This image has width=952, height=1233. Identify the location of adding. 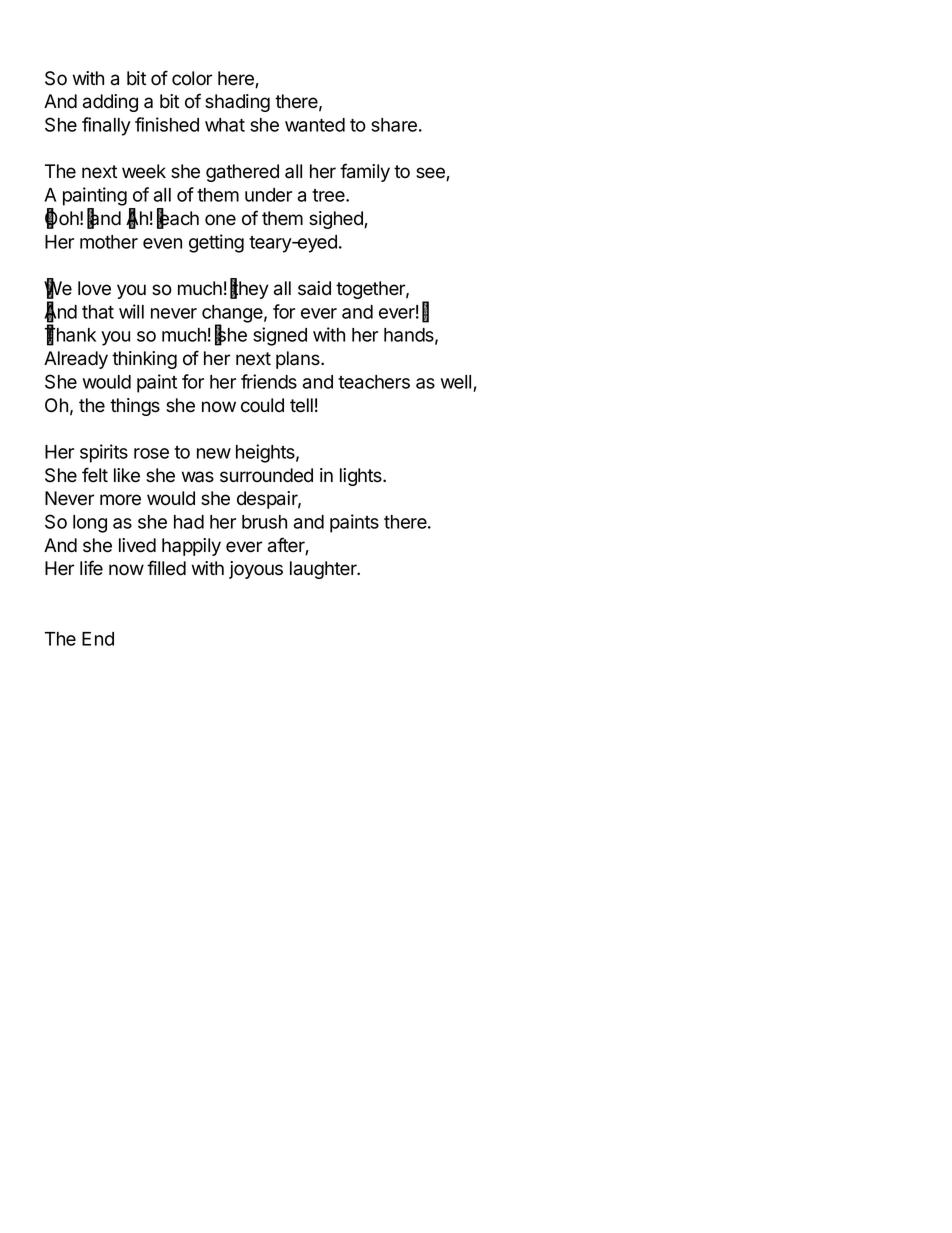
(110, 103).
